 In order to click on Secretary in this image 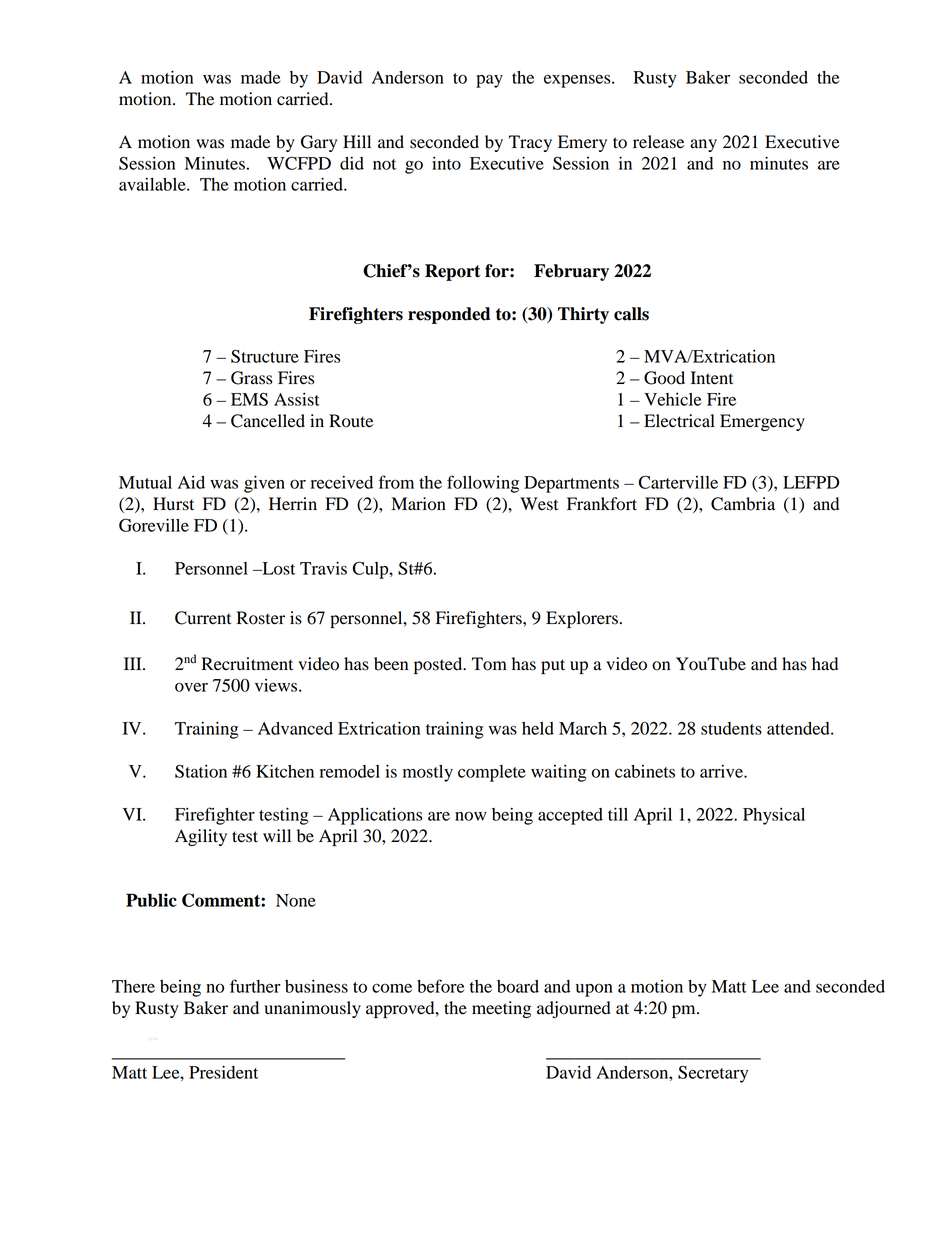, I will do `click(713, 1074)`.
